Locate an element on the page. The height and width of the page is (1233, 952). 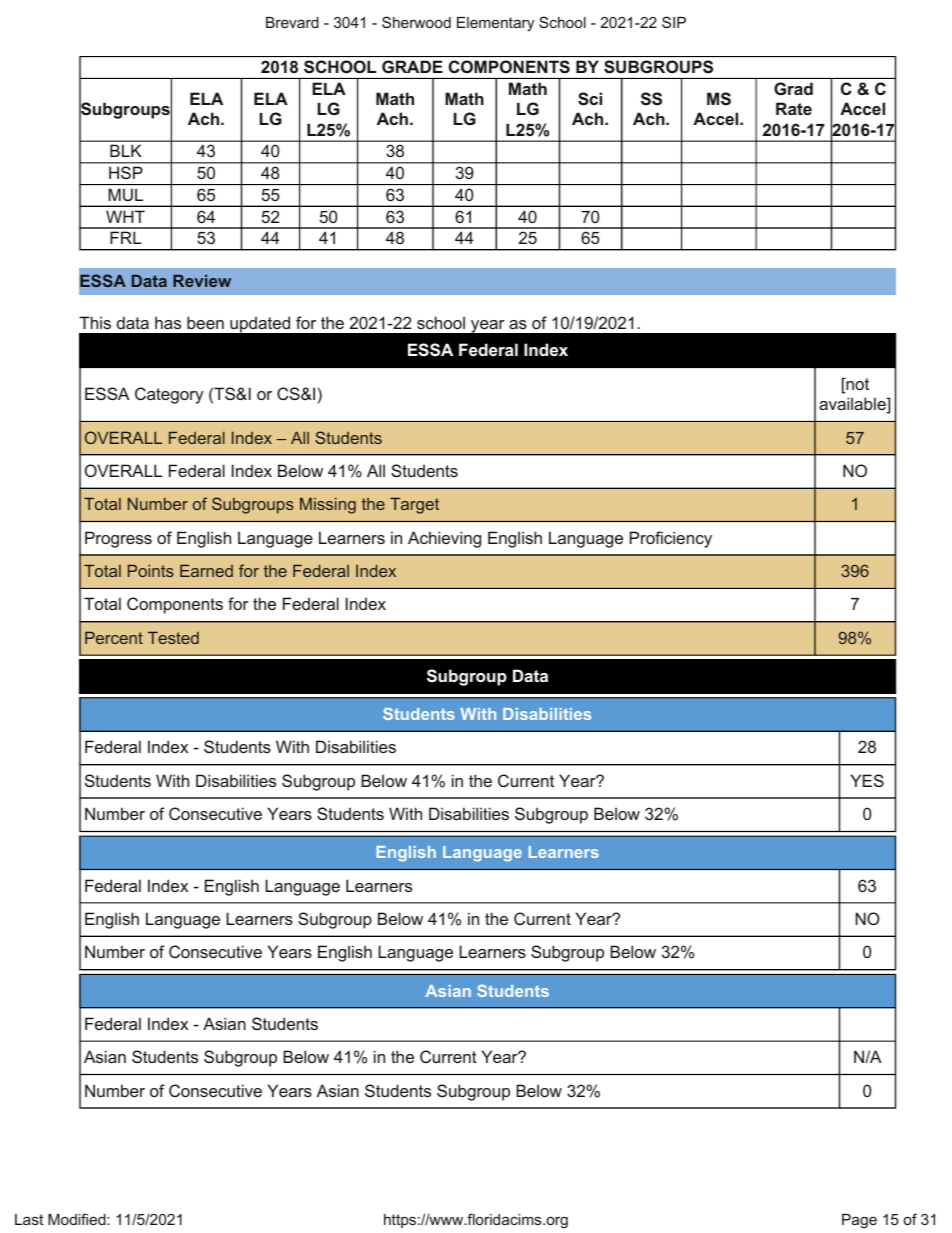
Modified is located at coordinates (78, 1219).
